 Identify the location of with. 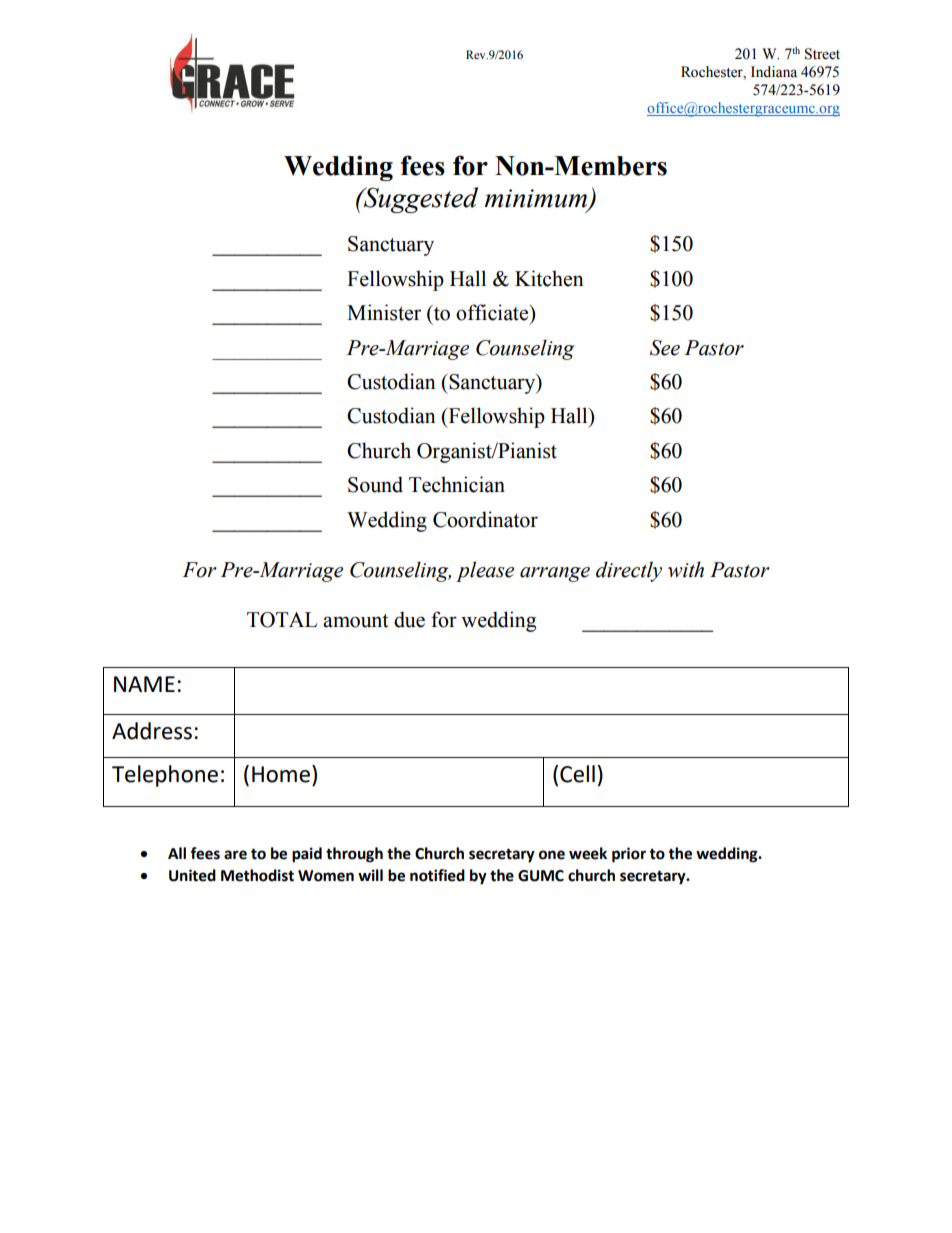
(686, 569).
